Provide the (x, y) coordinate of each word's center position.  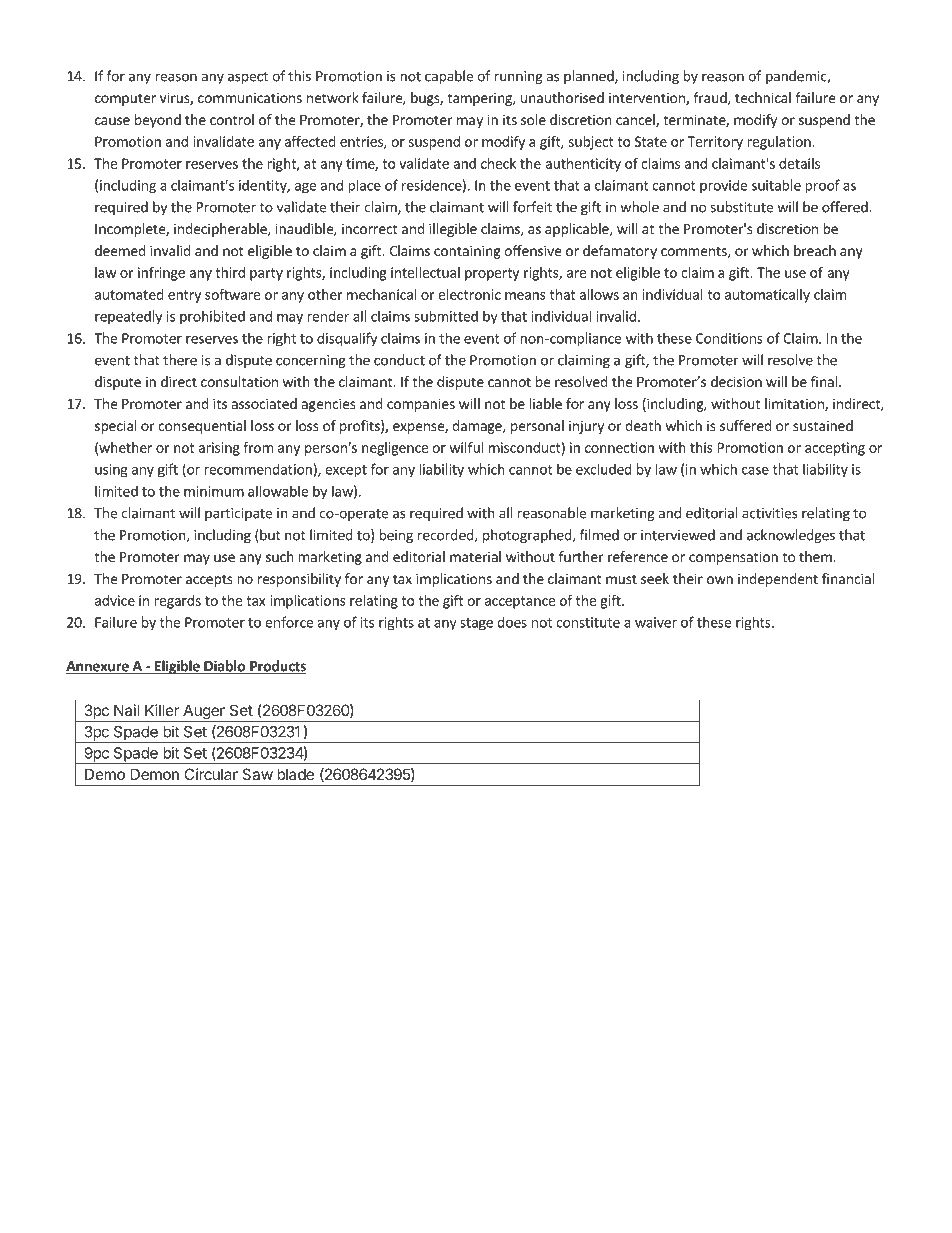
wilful (466, 447)
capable (449, 77)
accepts (209, 580)
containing (467, 252)
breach (815, 250)
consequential (202, 427)
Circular (211, 774)
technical (763, 97)
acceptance (520, 602)
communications (250, 97)
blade (295, 774)
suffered (746, 425)
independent (778, 580)
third (230, 272)
